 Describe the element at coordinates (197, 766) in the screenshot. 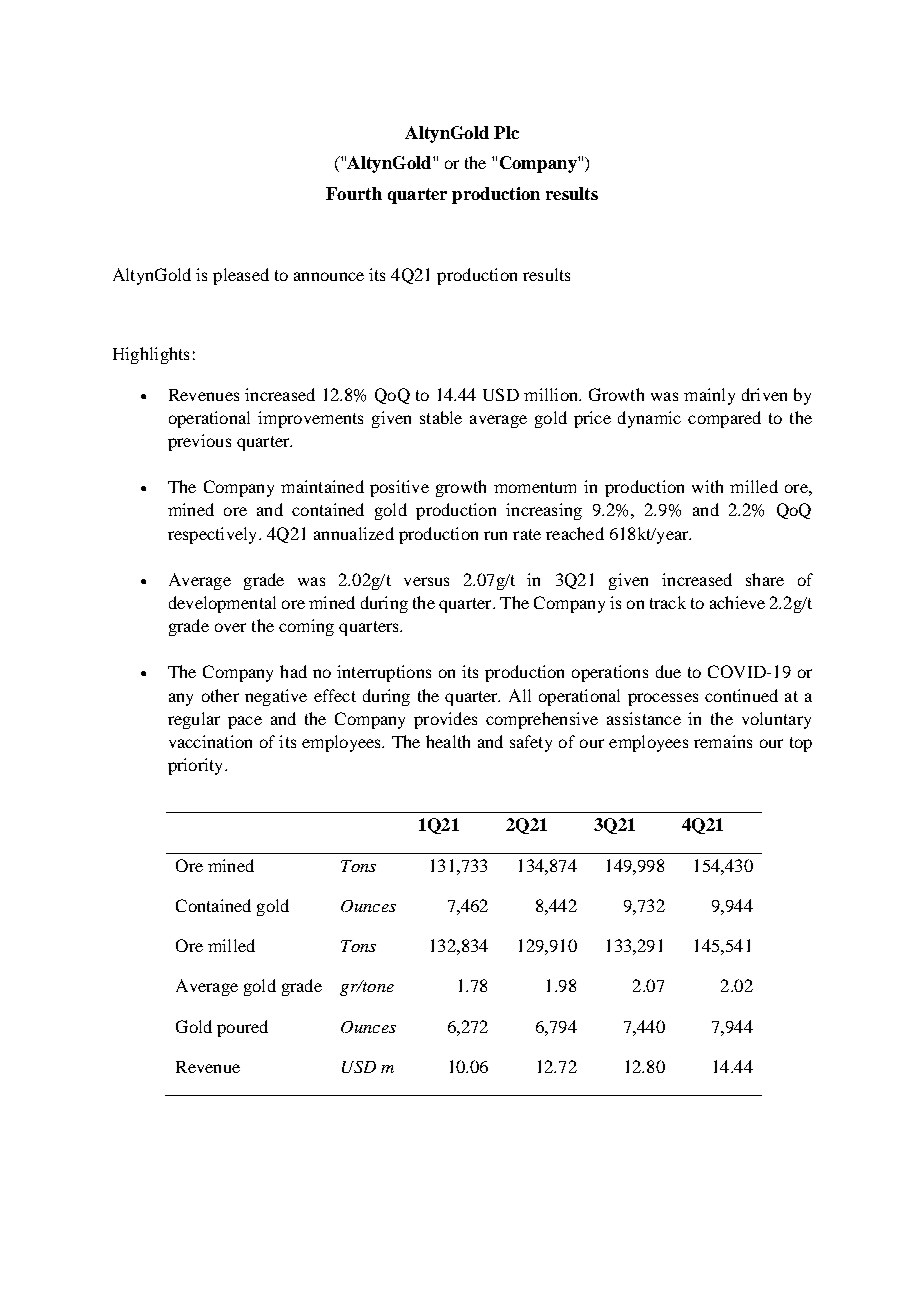

I see `priority` at that location.
